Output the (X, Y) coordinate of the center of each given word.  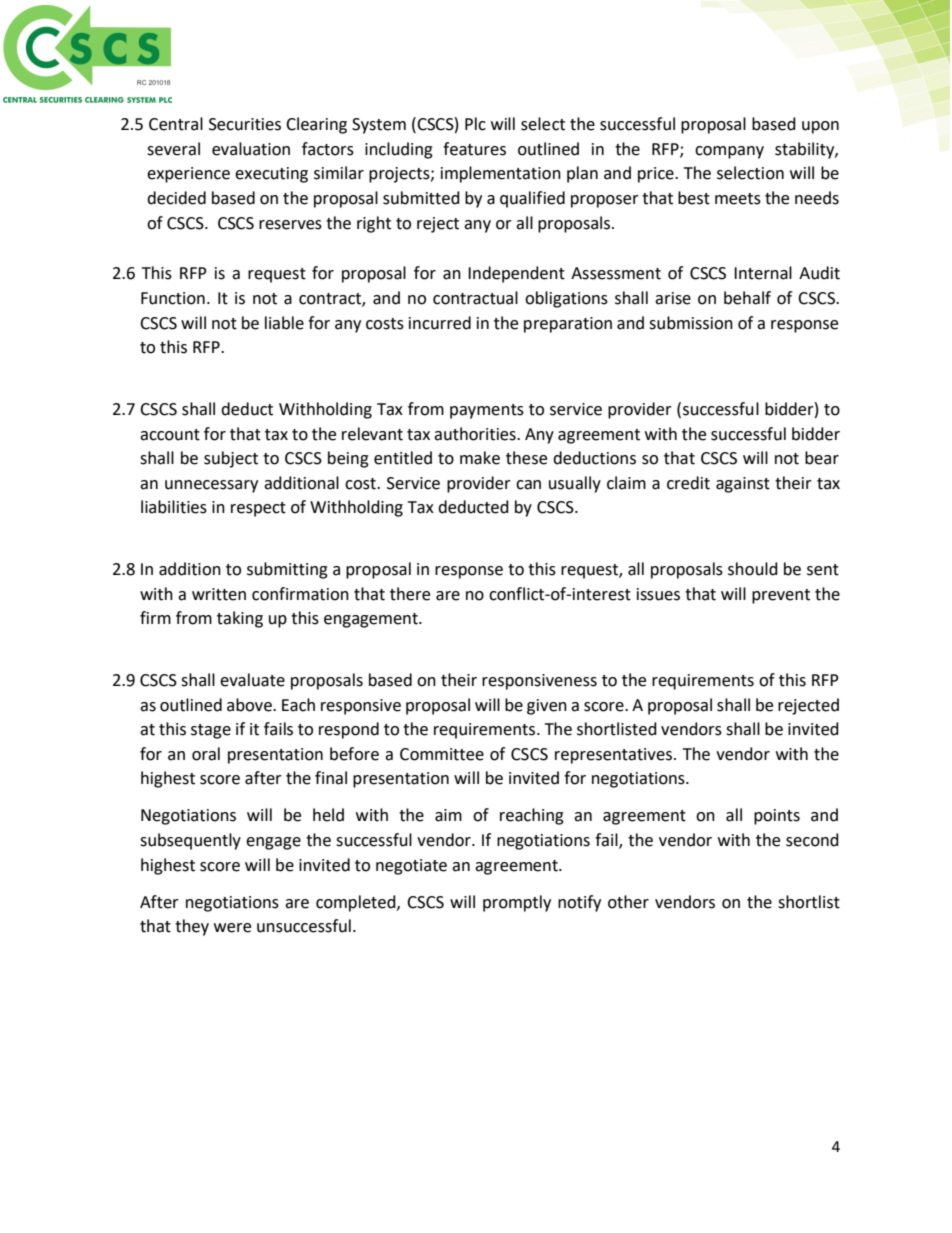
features (474, 149)
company (729, 152)
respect (258, 509)
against (743, 485)
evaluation (251, 149)
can (528, 485)
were (232, 928)
